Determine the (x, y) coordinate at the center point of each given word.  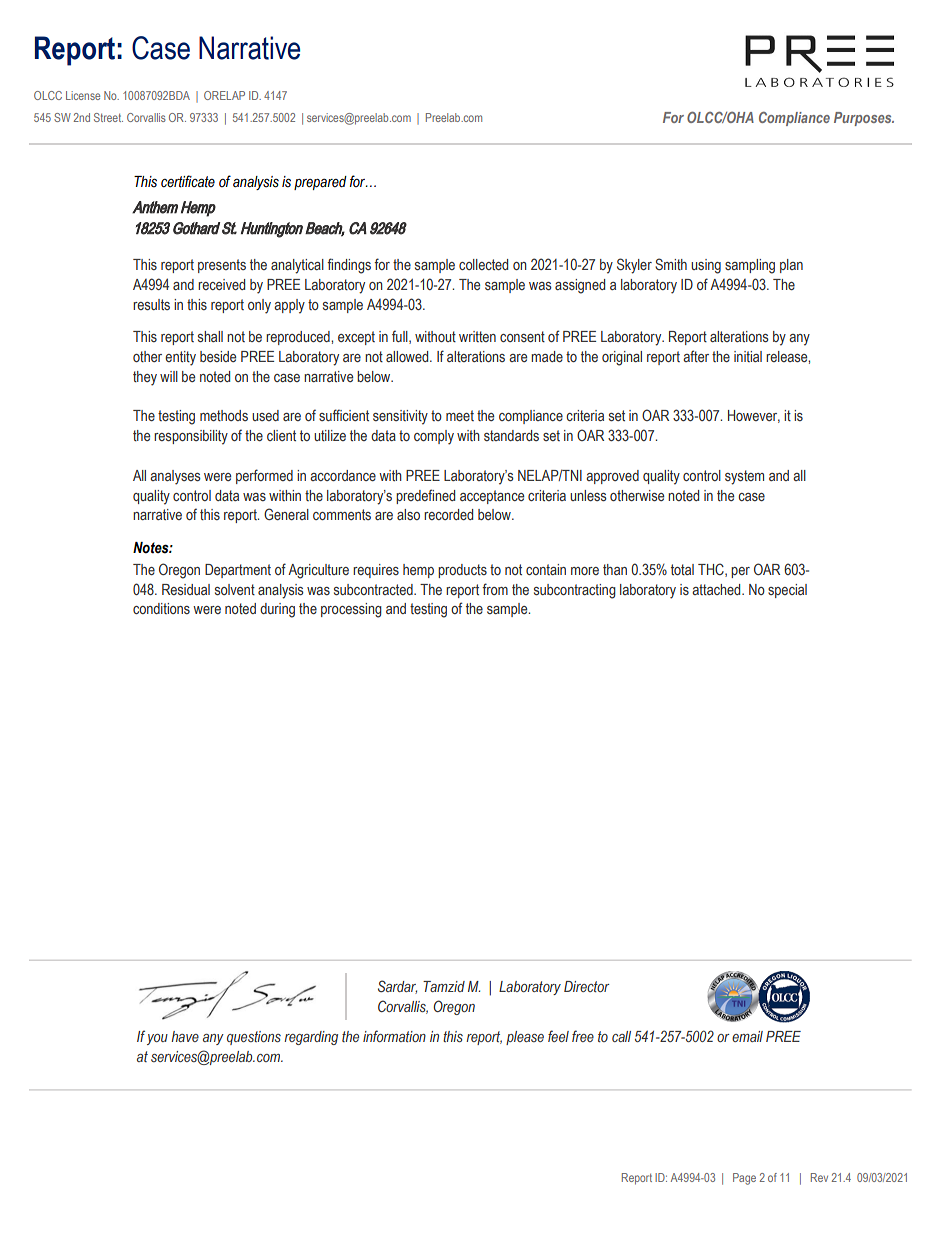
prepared (320, 183)
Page (744, 1179)
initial (748, 356)
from (495, 589)
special (787, 591)
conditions (161, 608)
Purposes (864, 119)
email (747, 1036)
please (525, 1038)
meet (460, 415)
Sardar (397, 987)
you (157, 1039)
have (185, 1036)
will (169, 376)
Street (108, 117)
